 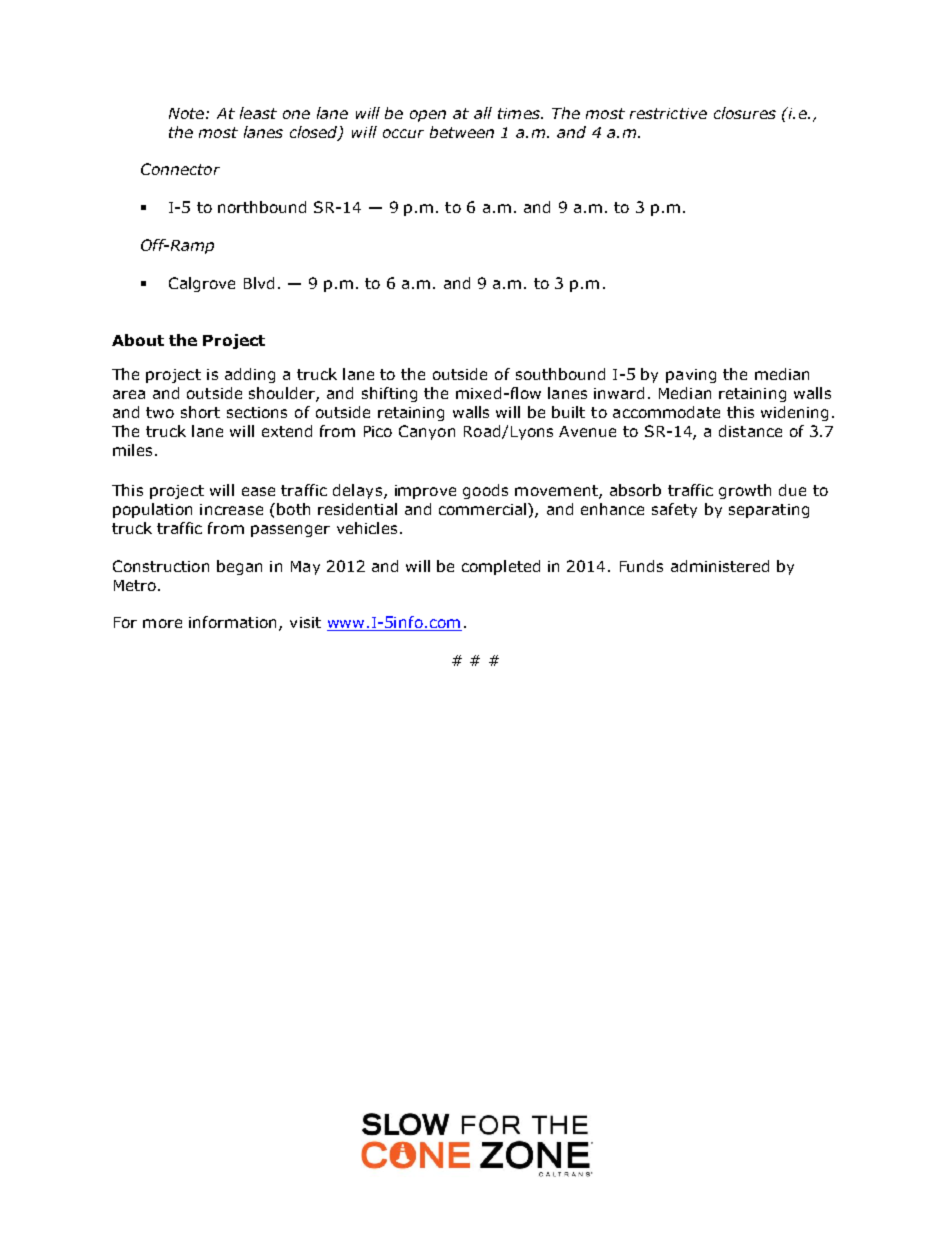 What do you see at coordinates (389, 394) in the document?
I see `shifting` at bounding box center [389, 394].
